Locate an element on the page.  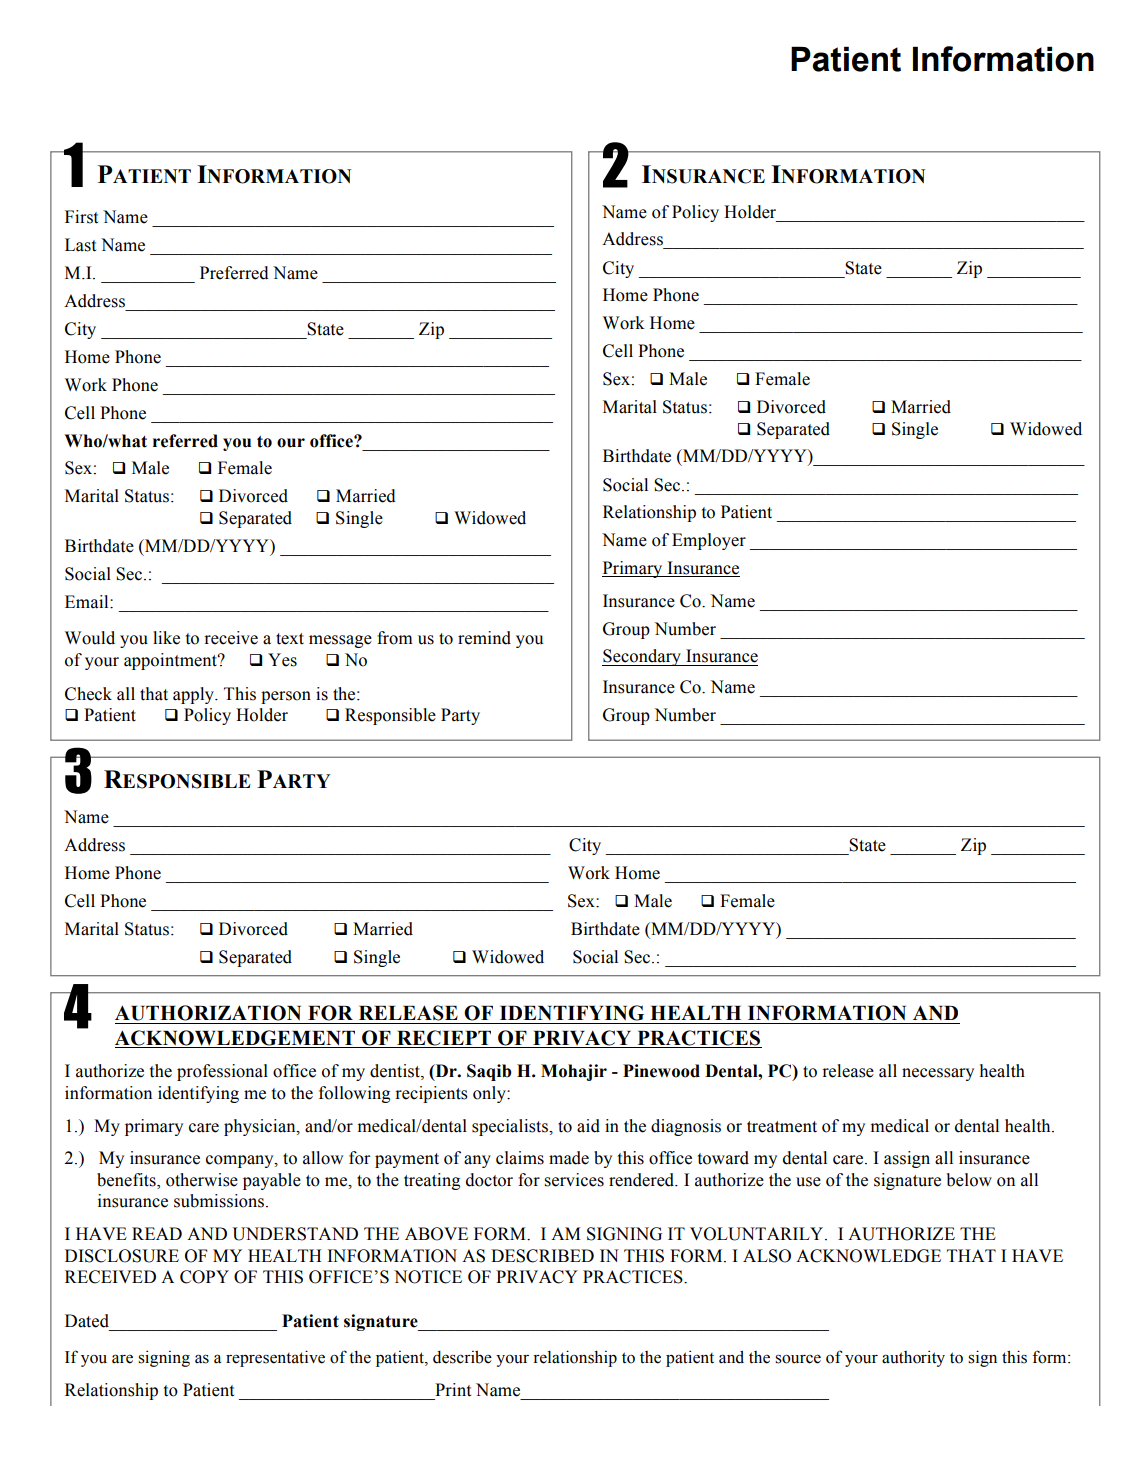
First is located at coordinates (81, 217).
